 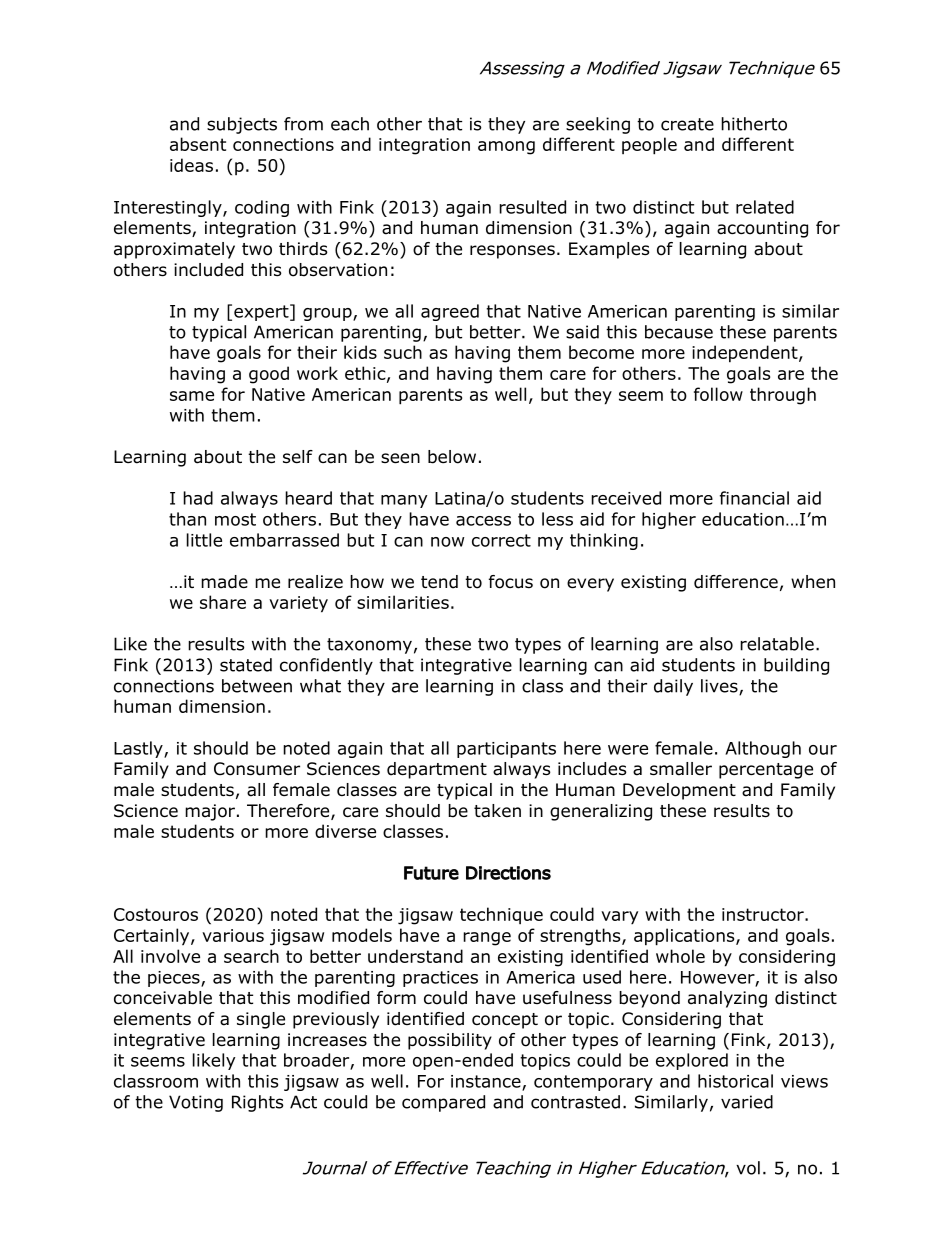 What do you see at coordinates (736, 582) in the screenshot?
I see `difference` at bounding box center [736, 582].
